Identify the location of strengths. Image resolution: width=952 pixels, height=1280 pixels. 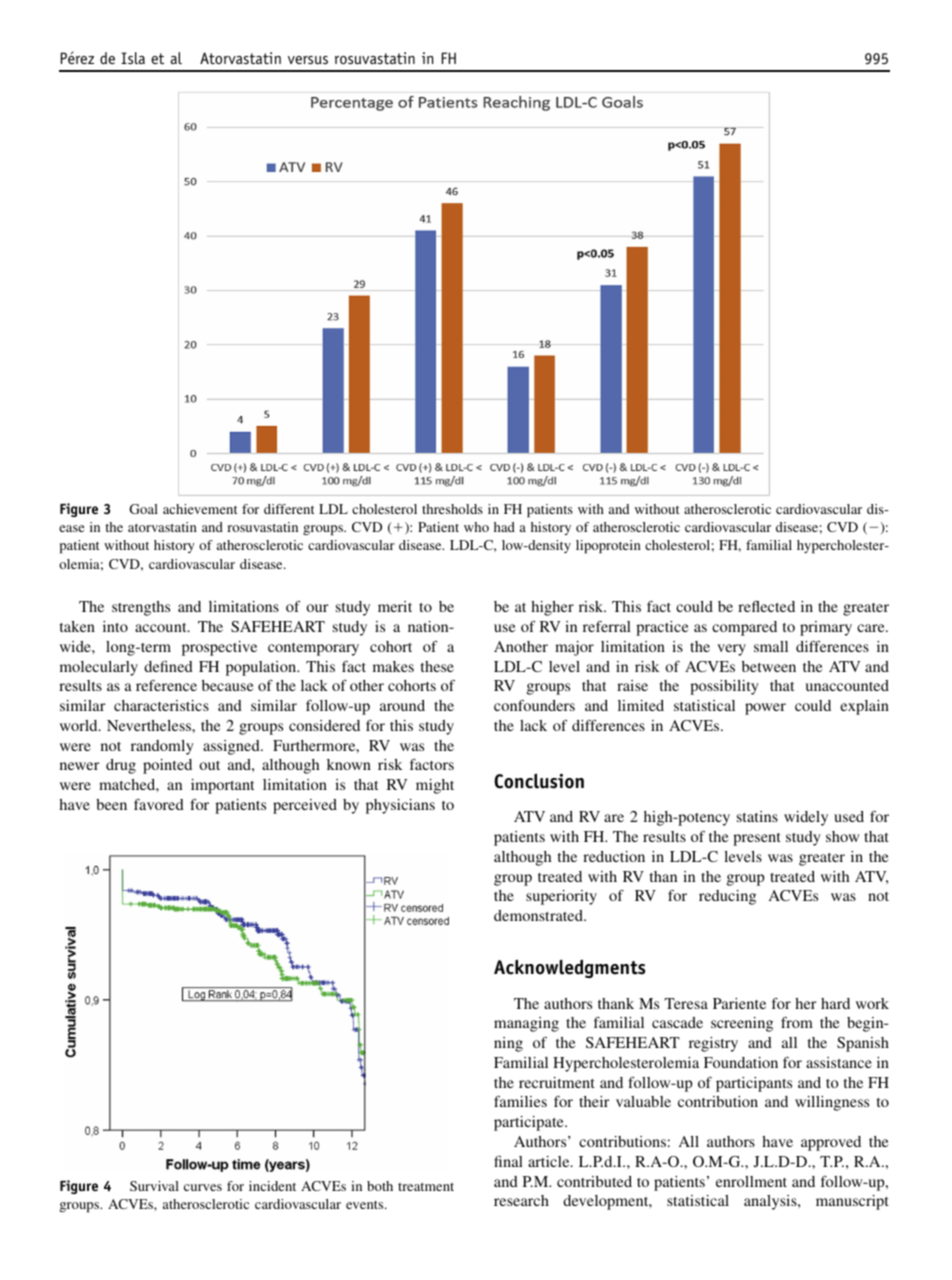
(141, 608).
